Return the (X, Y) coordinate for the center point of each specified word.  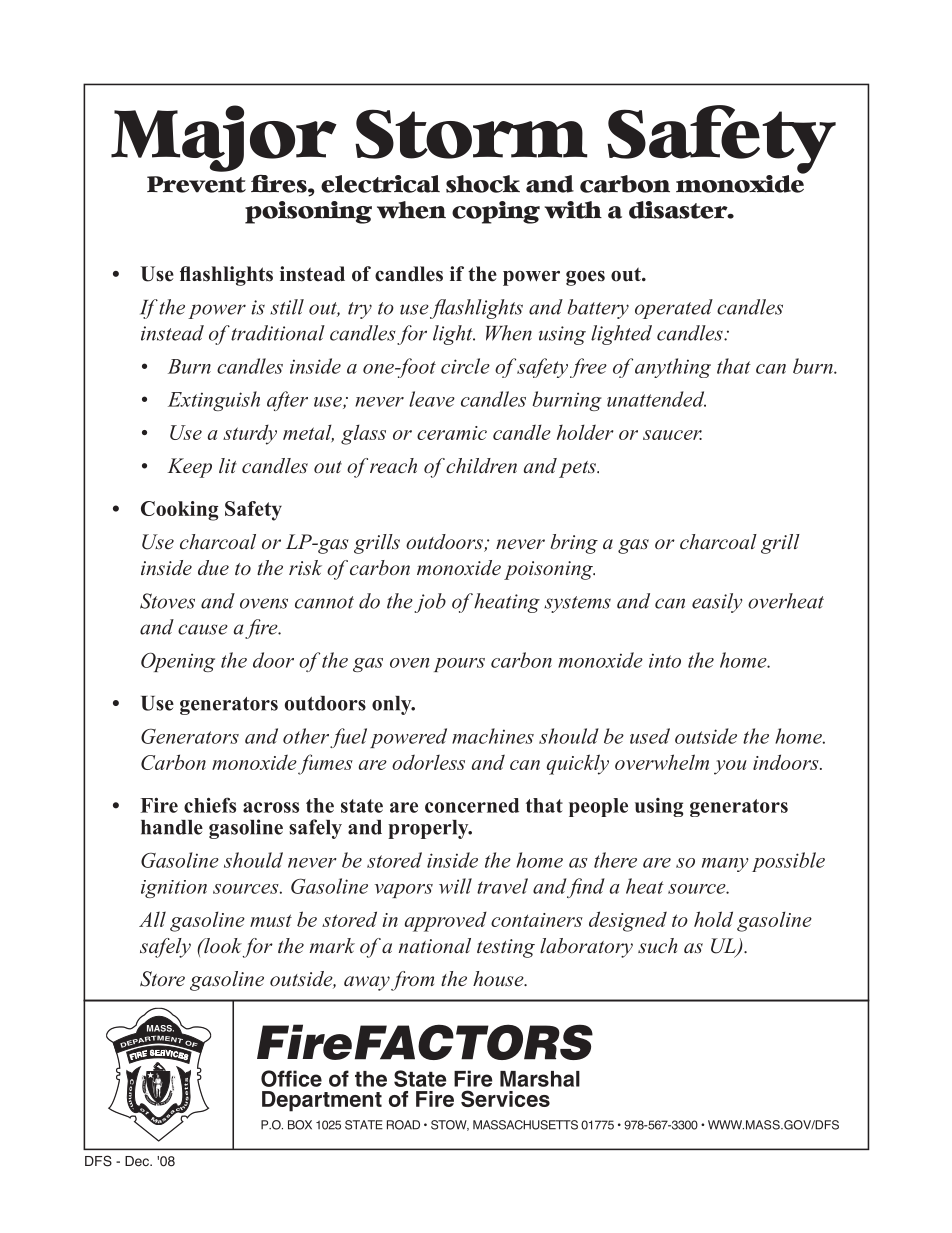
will (455, 886)
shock (483, 184)
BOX (300, 1125)
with (573, 210)
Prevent (196, 184)
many (725, 865)
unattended (656, 399)
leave (432, 399)
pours (459, 665)
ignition (174, 889)
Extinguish (214, 401)
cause (203, 629)
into (665, 660)
